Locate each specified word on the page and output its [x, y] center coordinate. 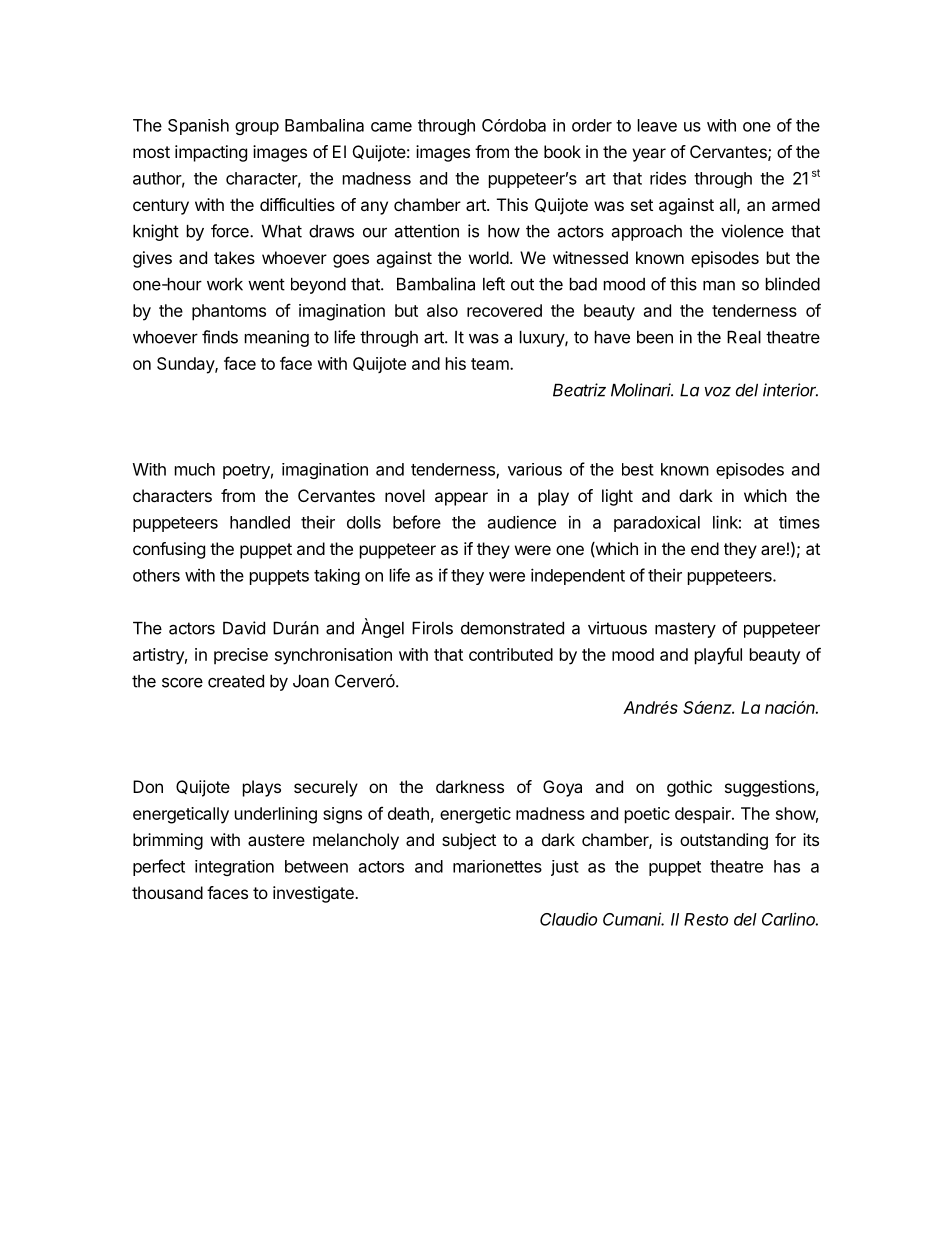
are [773, 550]
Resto [706, 919]
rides [668, 178]
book [562, 151]
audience [522, 522]
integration [234, 868]
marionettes [497, 866]
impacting [211, 153]
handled [260, 522]
